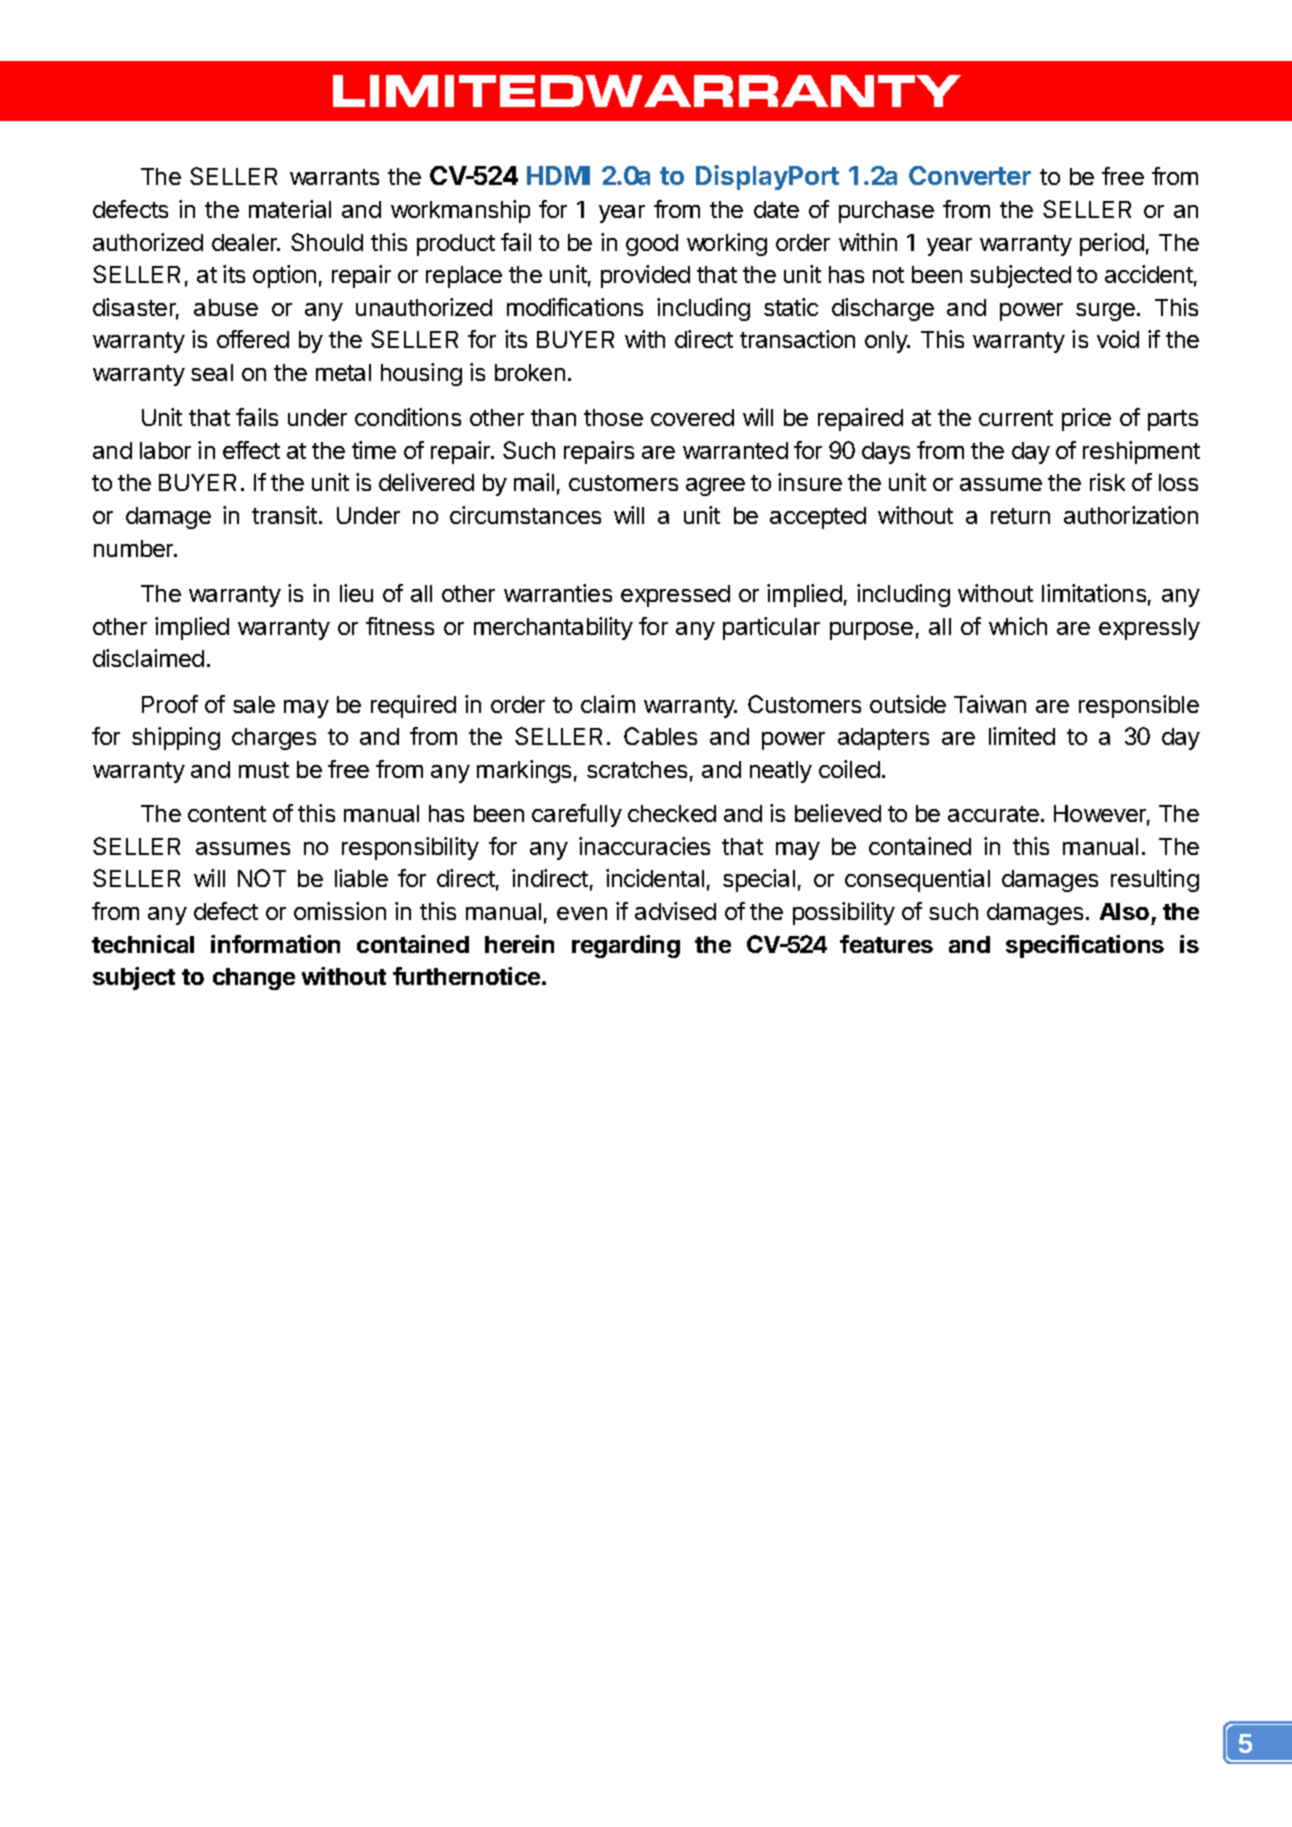 The height and width of the screenshot is (1827, 1292). Describe the element at coordinates (970, 175) in the screenshot. I see `Converter` at that location.
